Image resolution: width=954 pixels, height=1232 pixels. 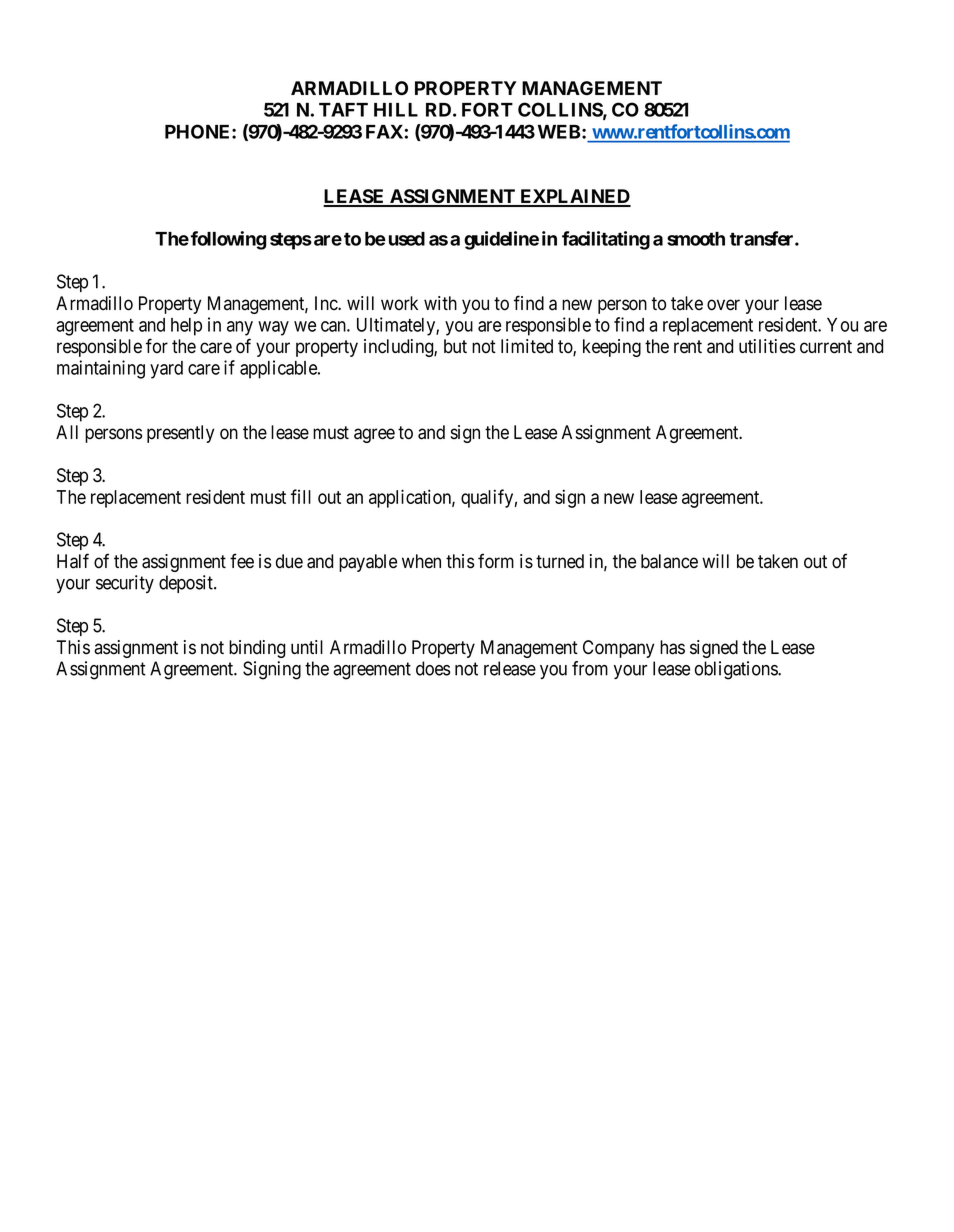 I want to click on FAX, so click(x=384, y=132).
